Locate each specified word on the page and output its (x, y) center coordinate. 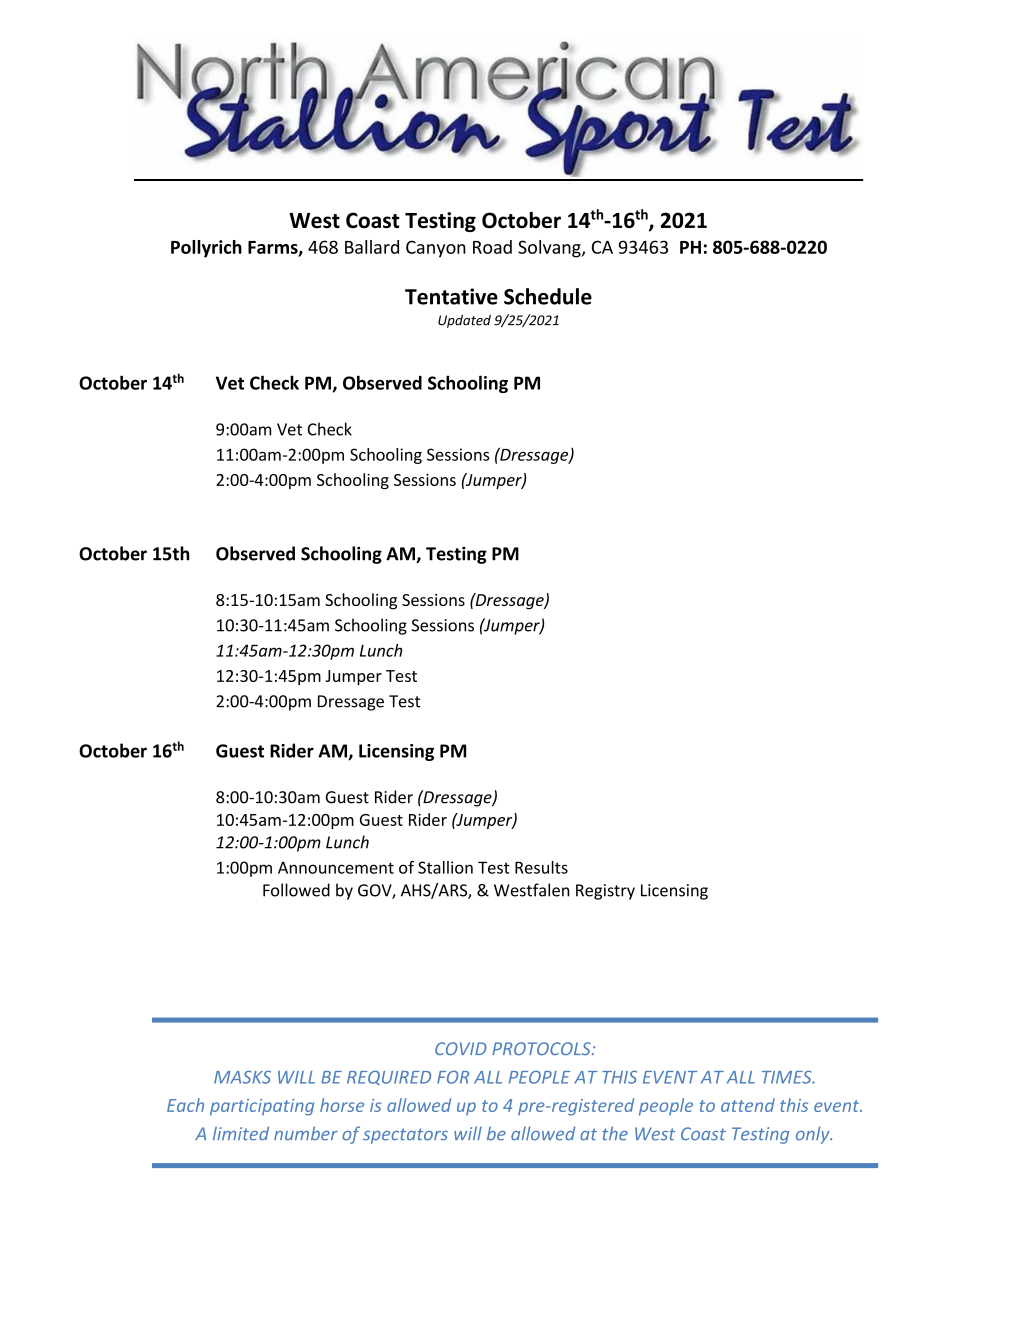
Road (492, 247)
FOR (453, 1077)
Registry (605, 892)
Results (541, 867)
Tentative (451, 296)
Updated (464, 321)
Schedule (548, 296)
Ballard (372, 247)
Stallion (445, 867)
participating (262, 1107)
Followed (296, 890)
